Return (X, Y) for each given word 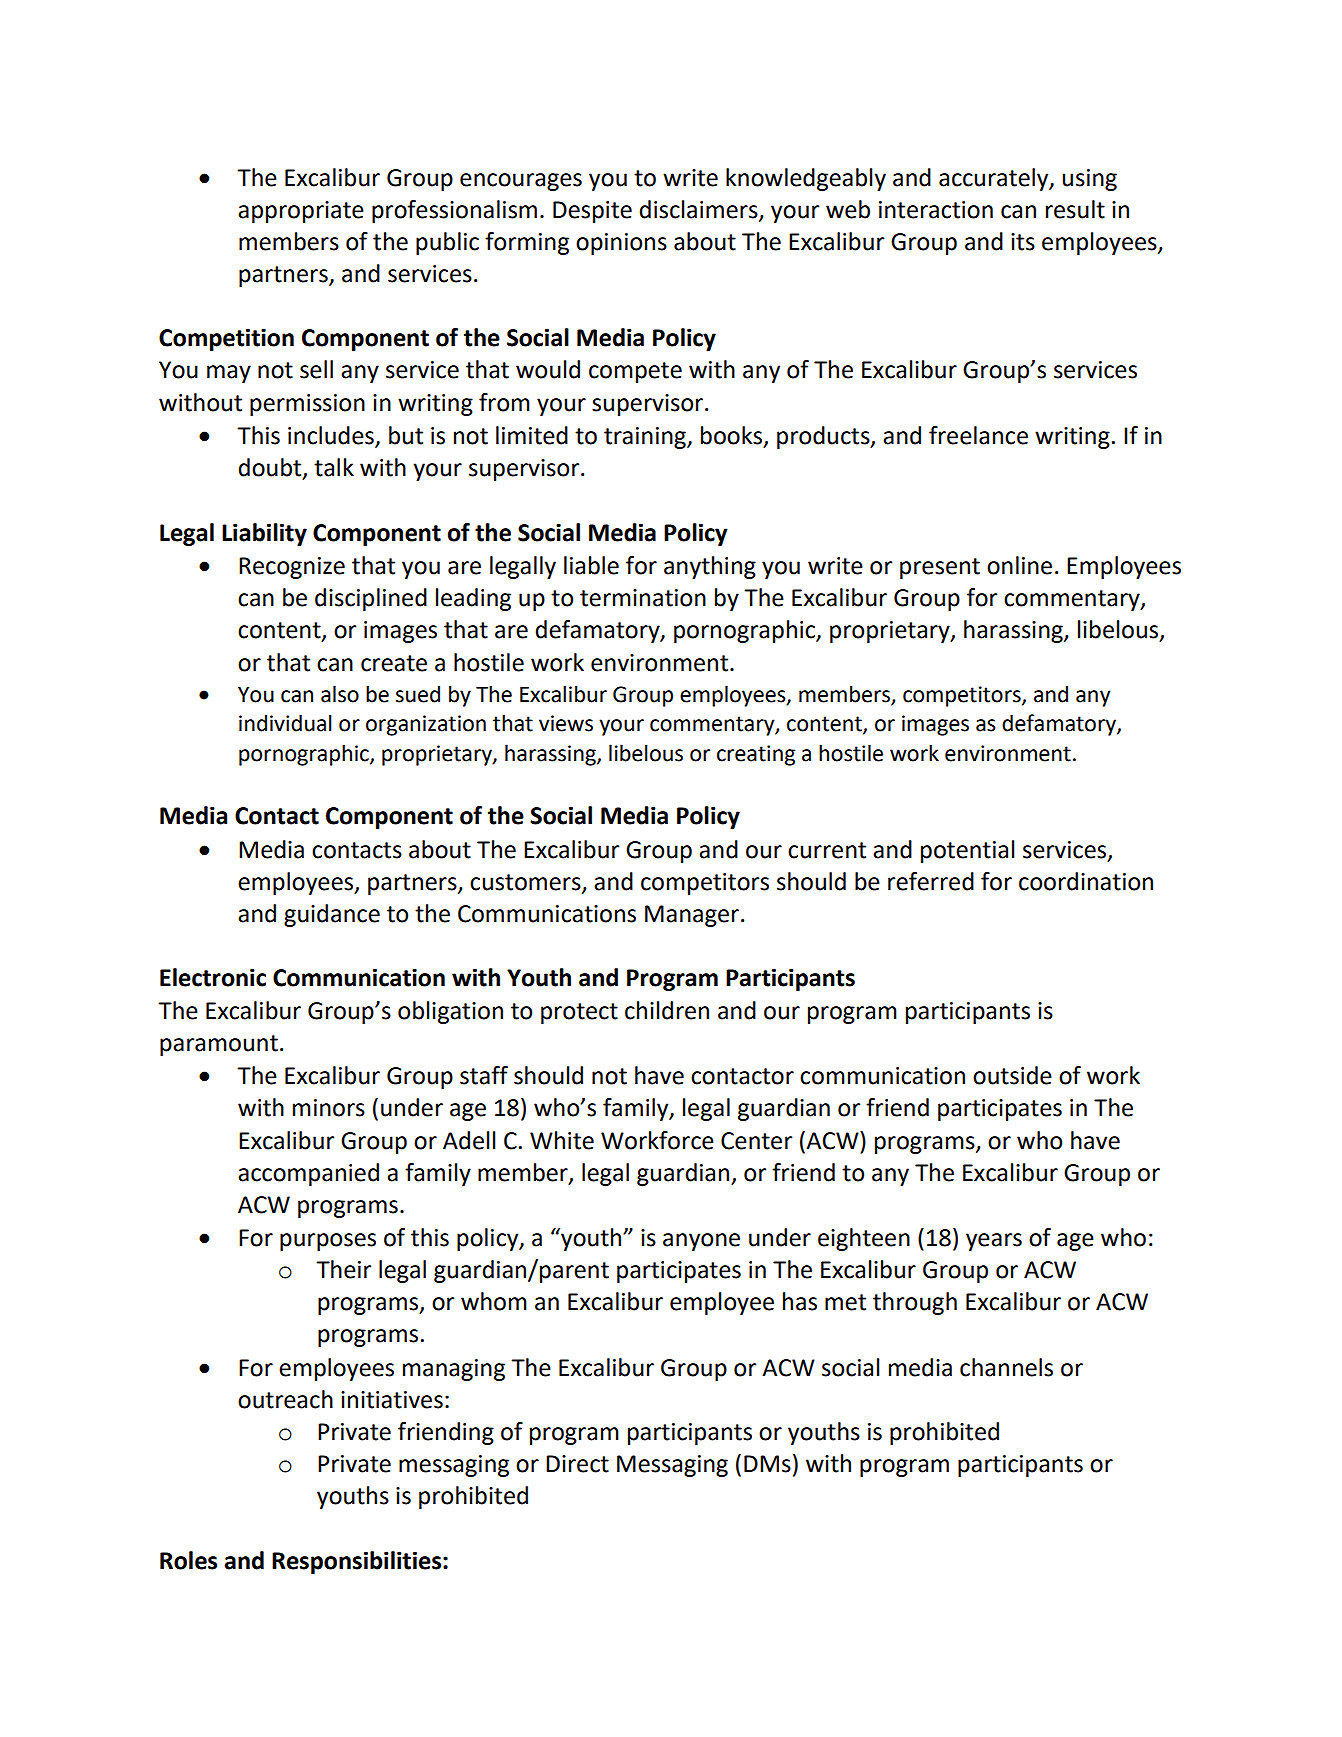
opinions (621, 244)
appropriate (301, 212)
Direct (577, 1464)
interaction (936, 210)
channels (1006, 1367)
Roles (188, 1560)
